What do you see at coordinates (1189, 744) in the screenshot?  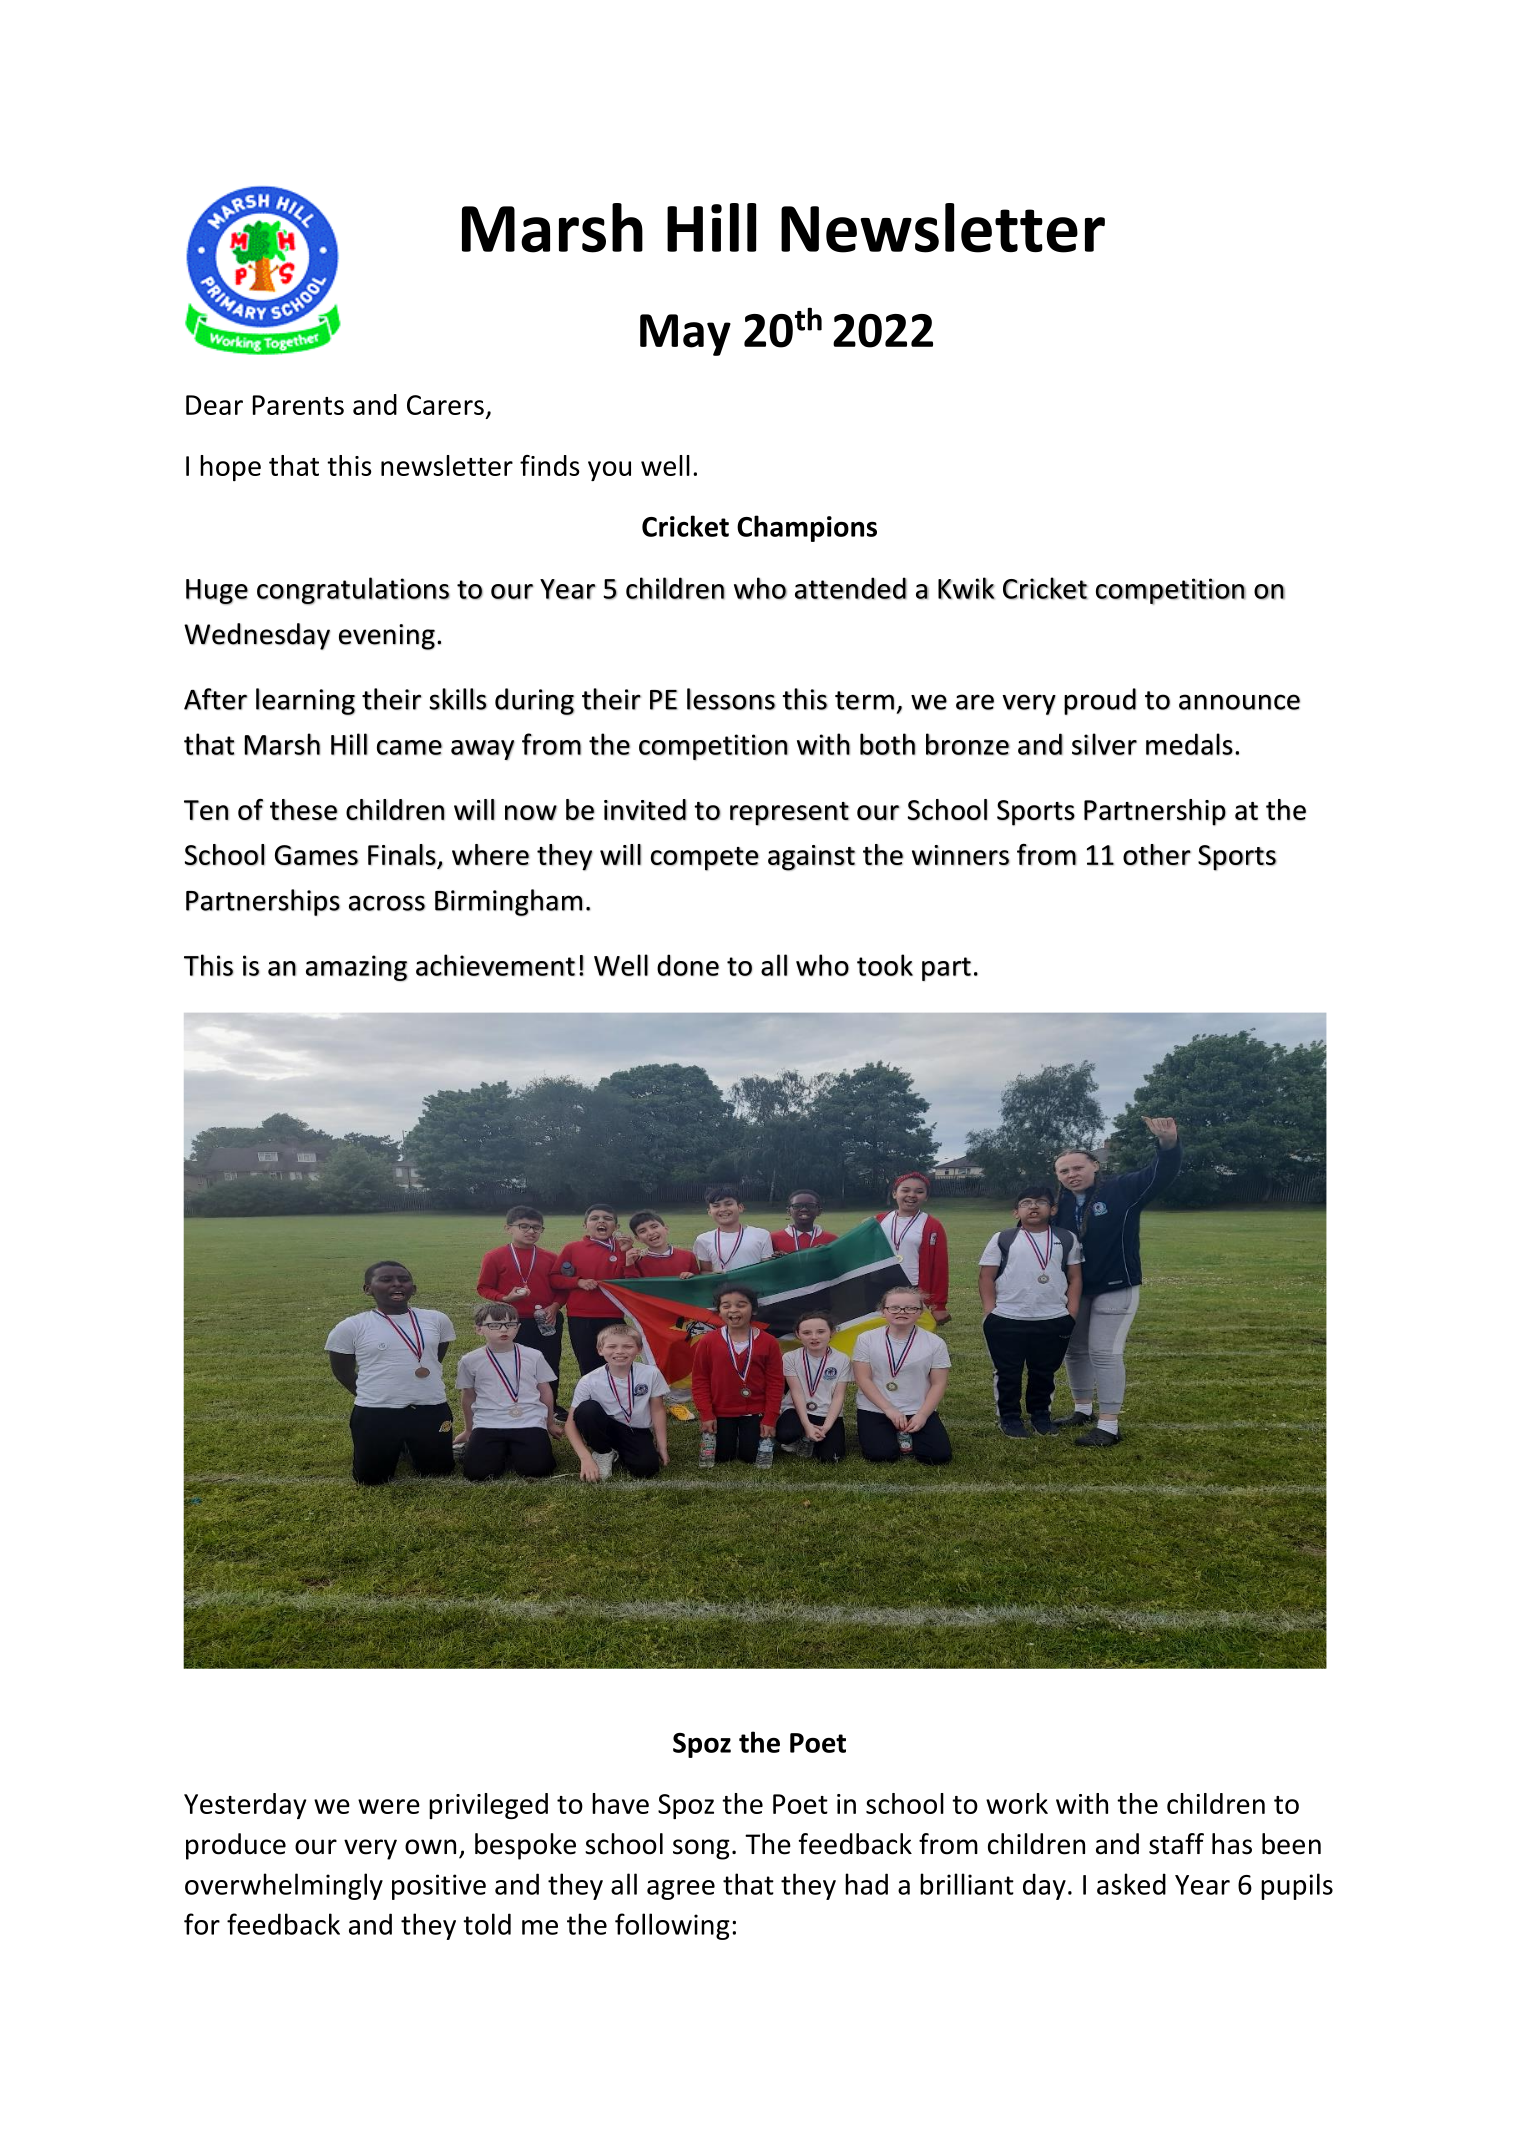 I see `medals` at bounding box center [1189, 744].
